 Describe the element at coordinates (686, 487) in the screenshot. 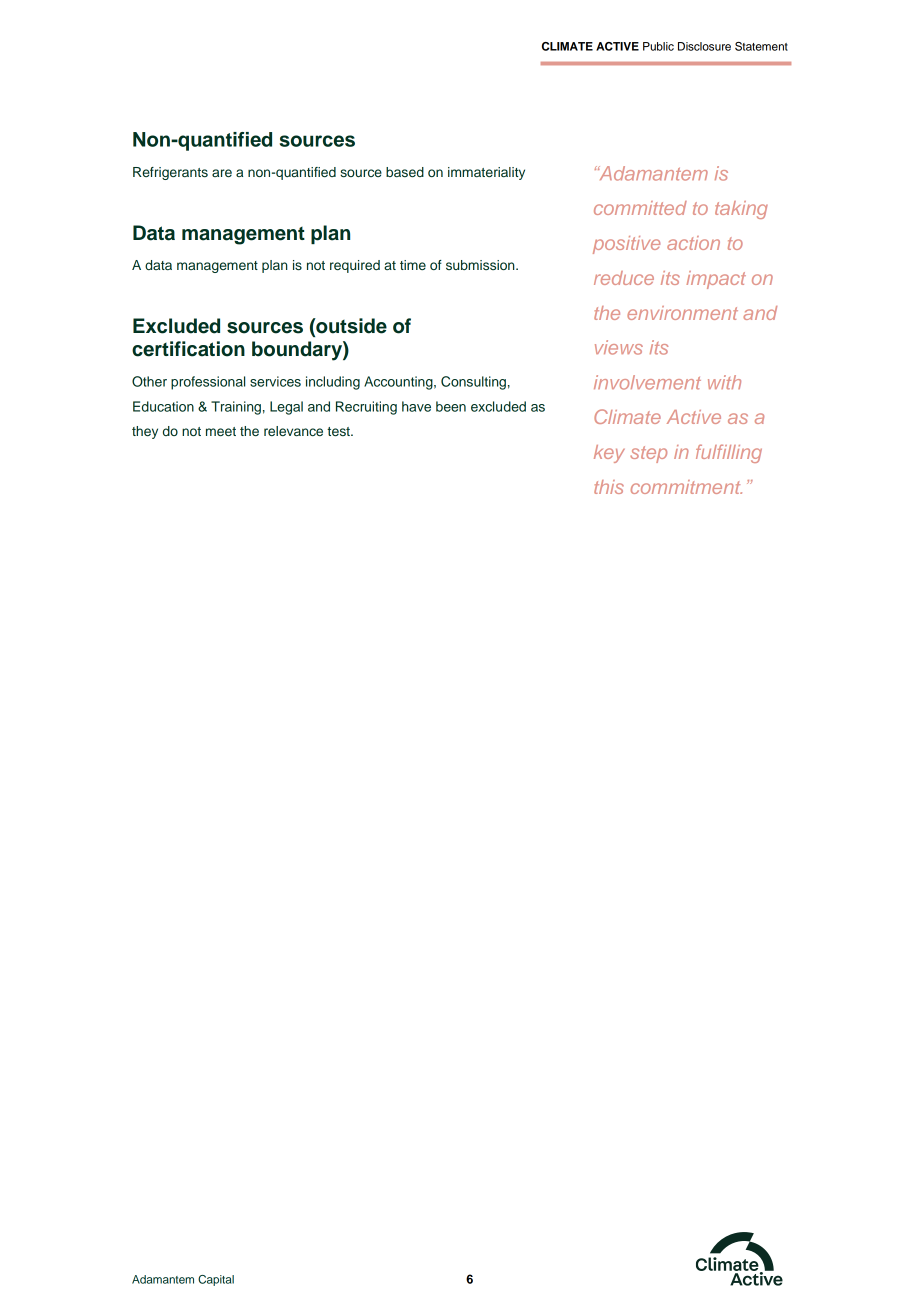

I see `commitment` at that location.
